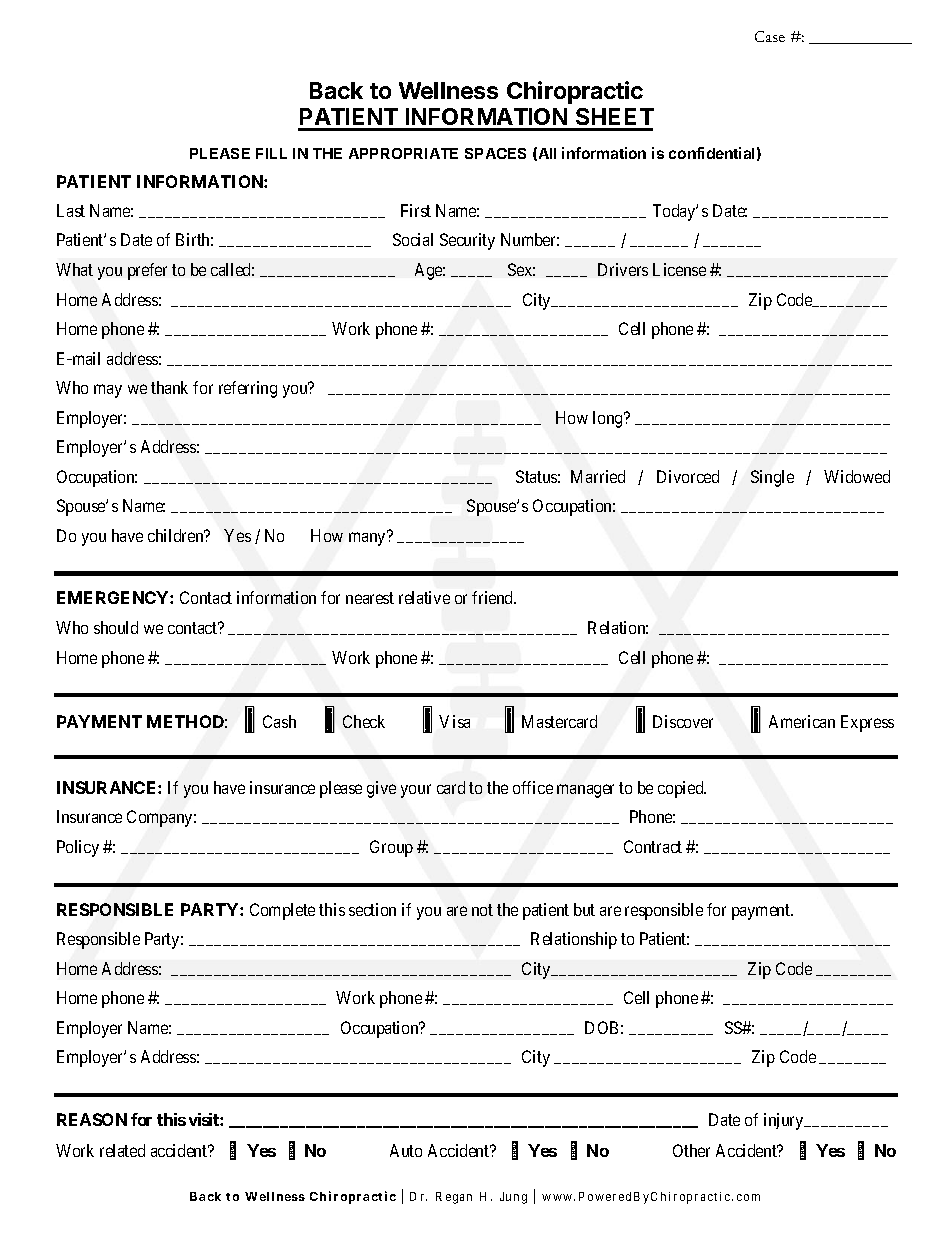 Image resolution: width=952 pixels, height=1233 pixels. I want to click on thank, so click(169, 387).
